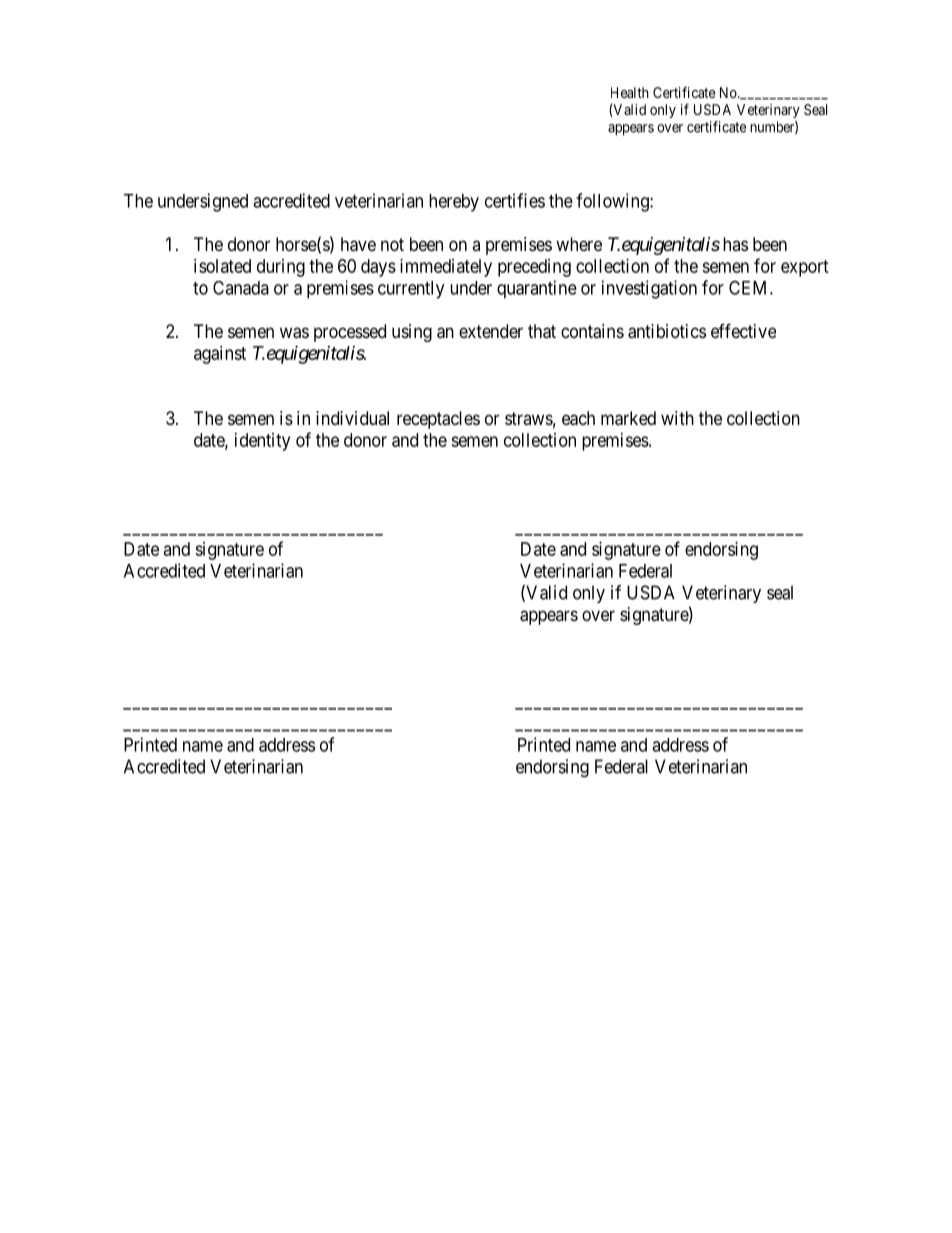 Image resolution: width=952 pixels, height=1233 pixels. I want to click on preceding, so click(534, 268).
